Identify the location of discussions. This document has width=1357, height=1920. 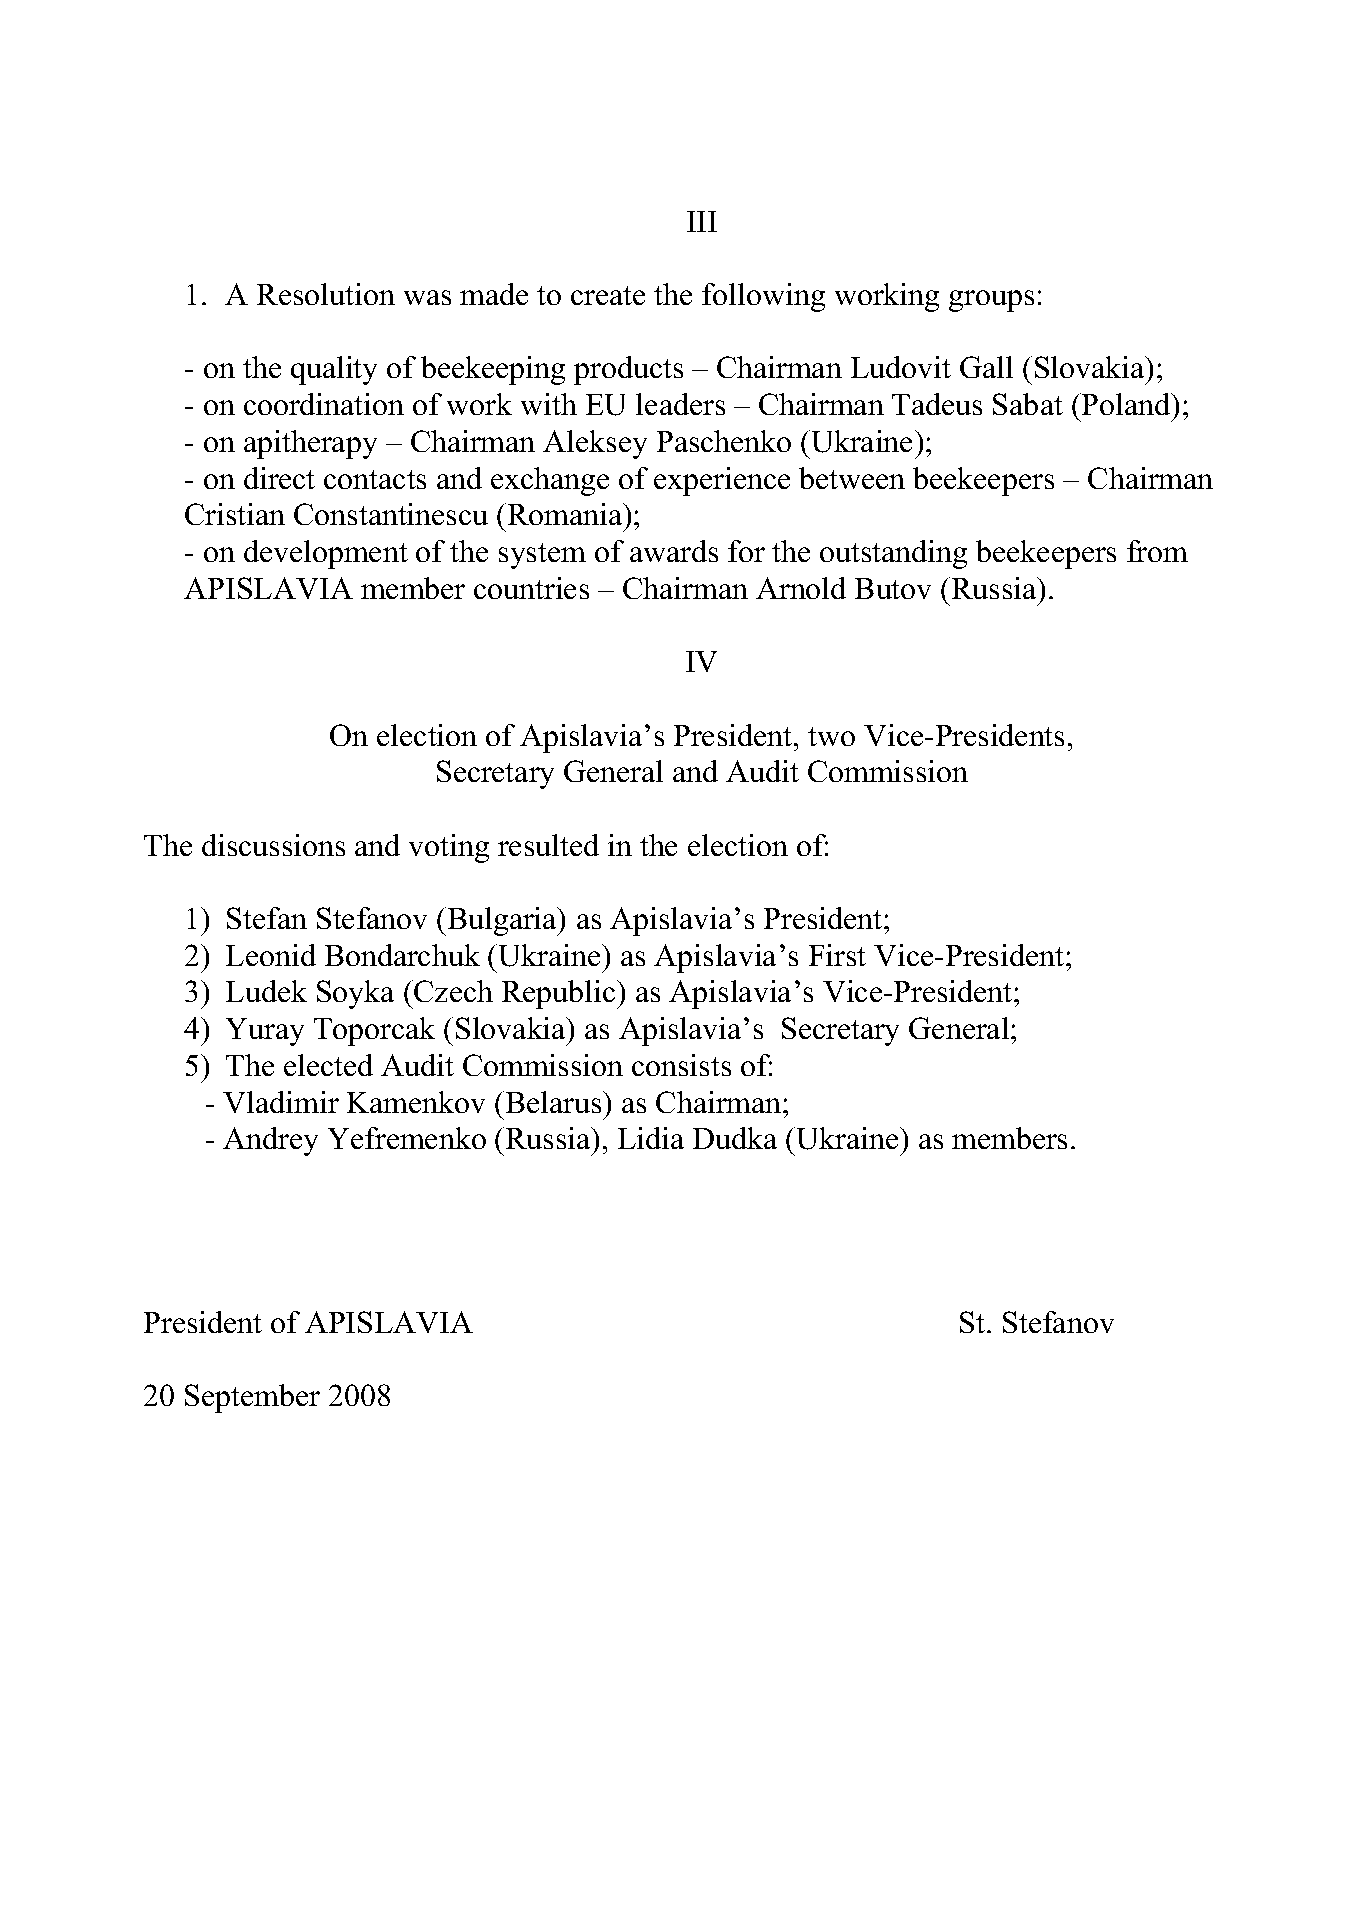
(273, 845).
